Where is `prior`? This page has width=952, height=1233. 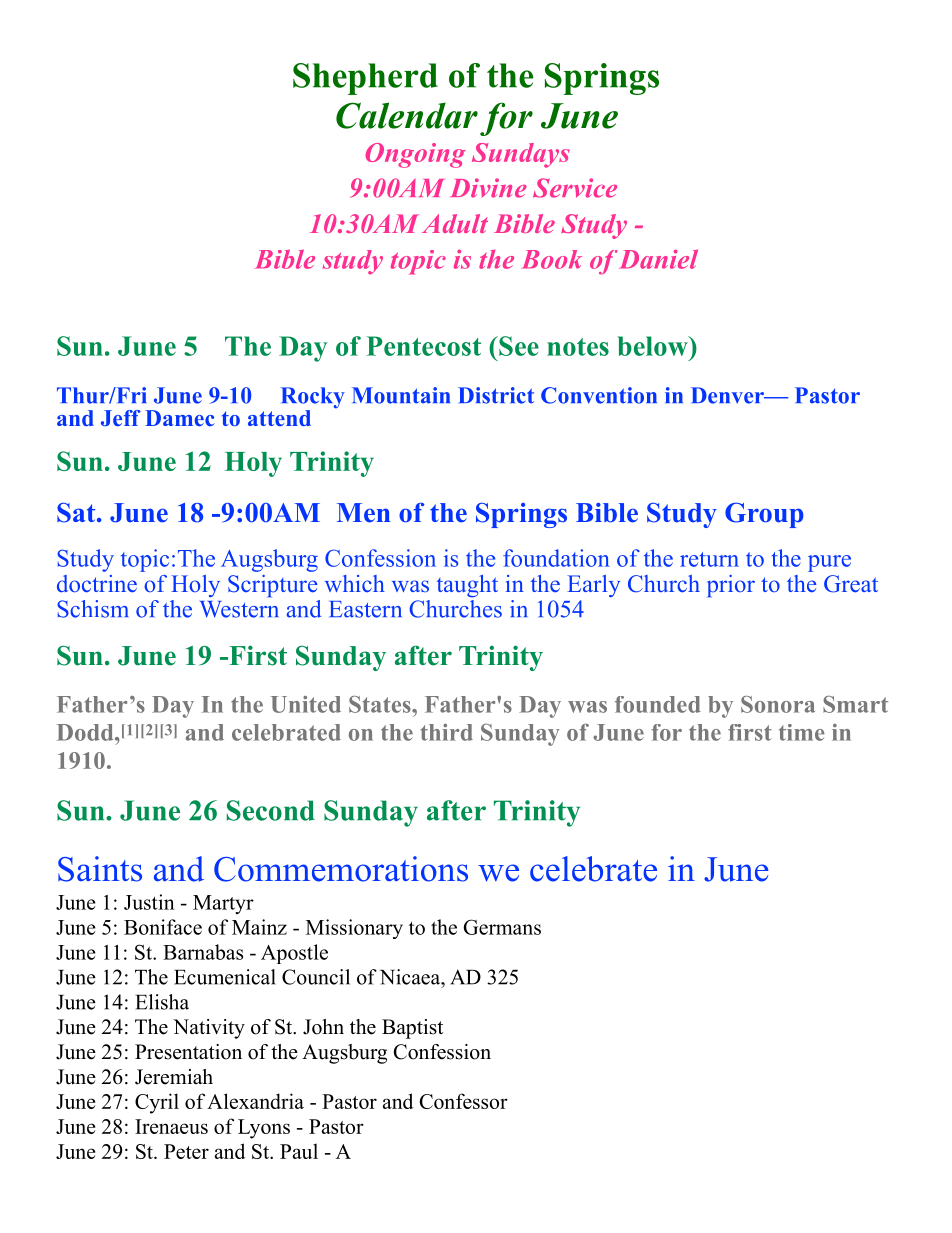 prior is located at coordinates (731, 586).
